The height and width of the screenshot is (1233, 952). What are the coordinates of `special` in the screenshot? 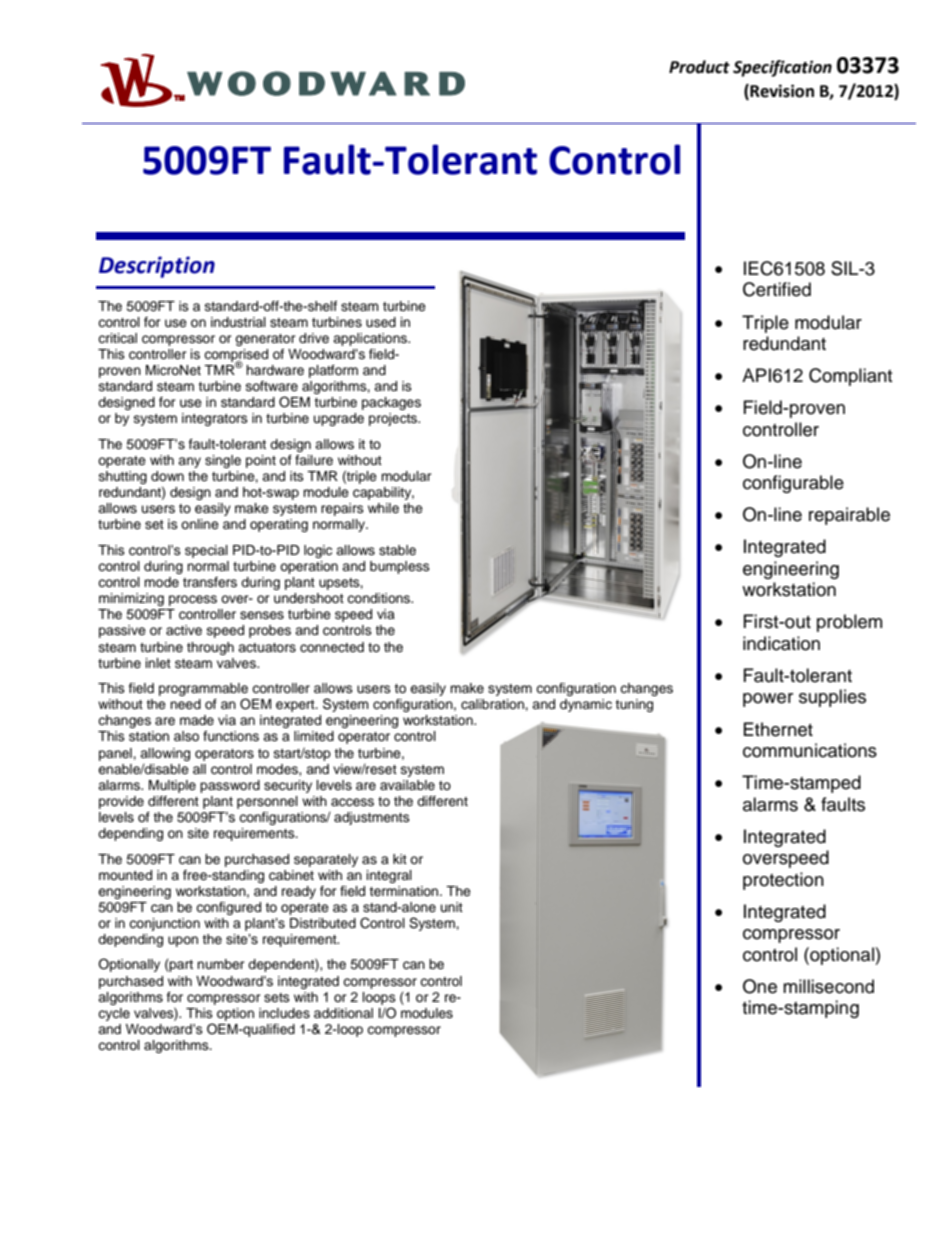 It's located at (206, 551).
